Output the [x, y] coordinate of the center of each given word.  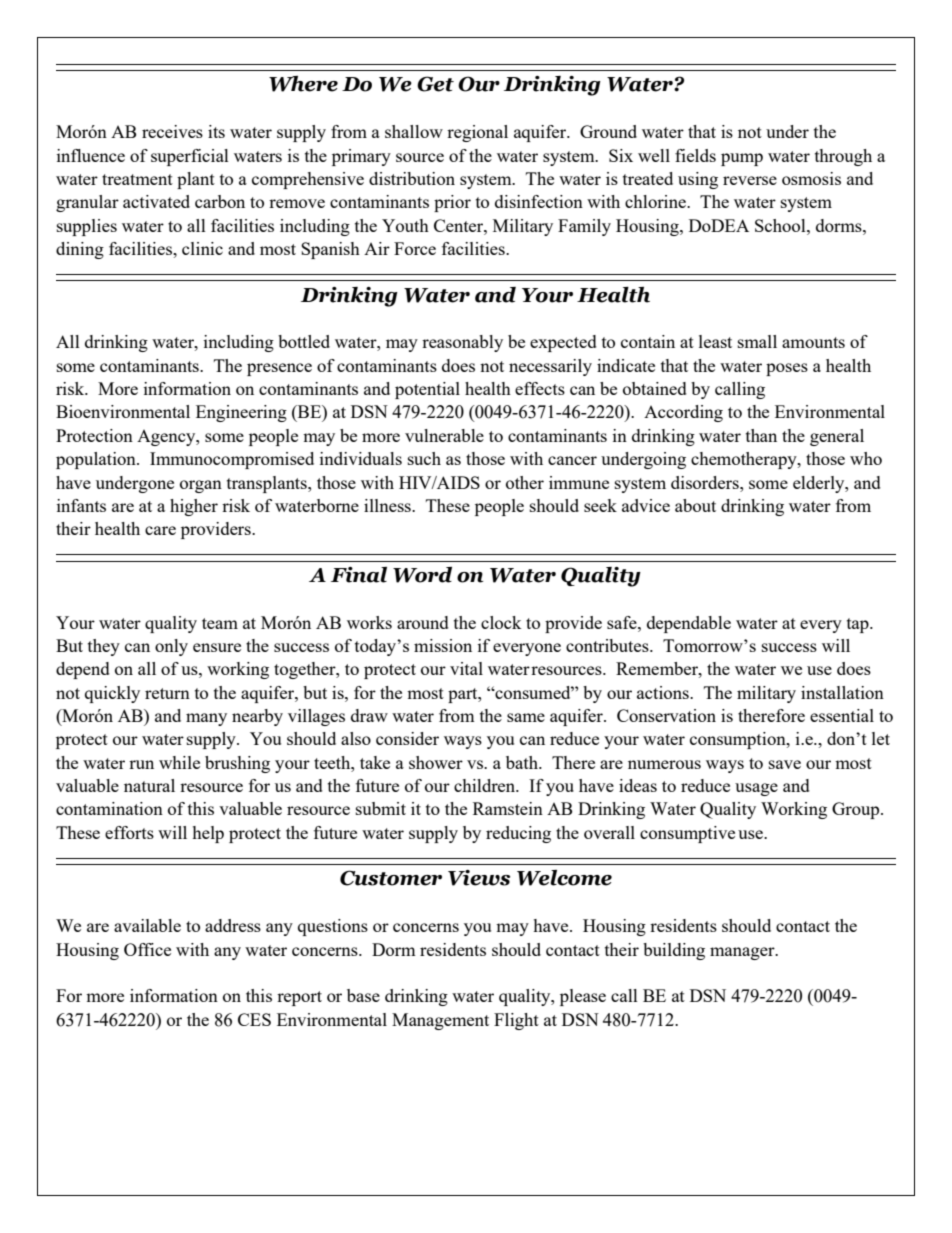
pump [742, 159]
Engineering [241, 413]
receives [172, 131]
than [761, 435]
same [526, 717]
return [167, 693]
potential [427, 390]
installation [842, 692]
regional [477, 133]
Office [147, 949]
